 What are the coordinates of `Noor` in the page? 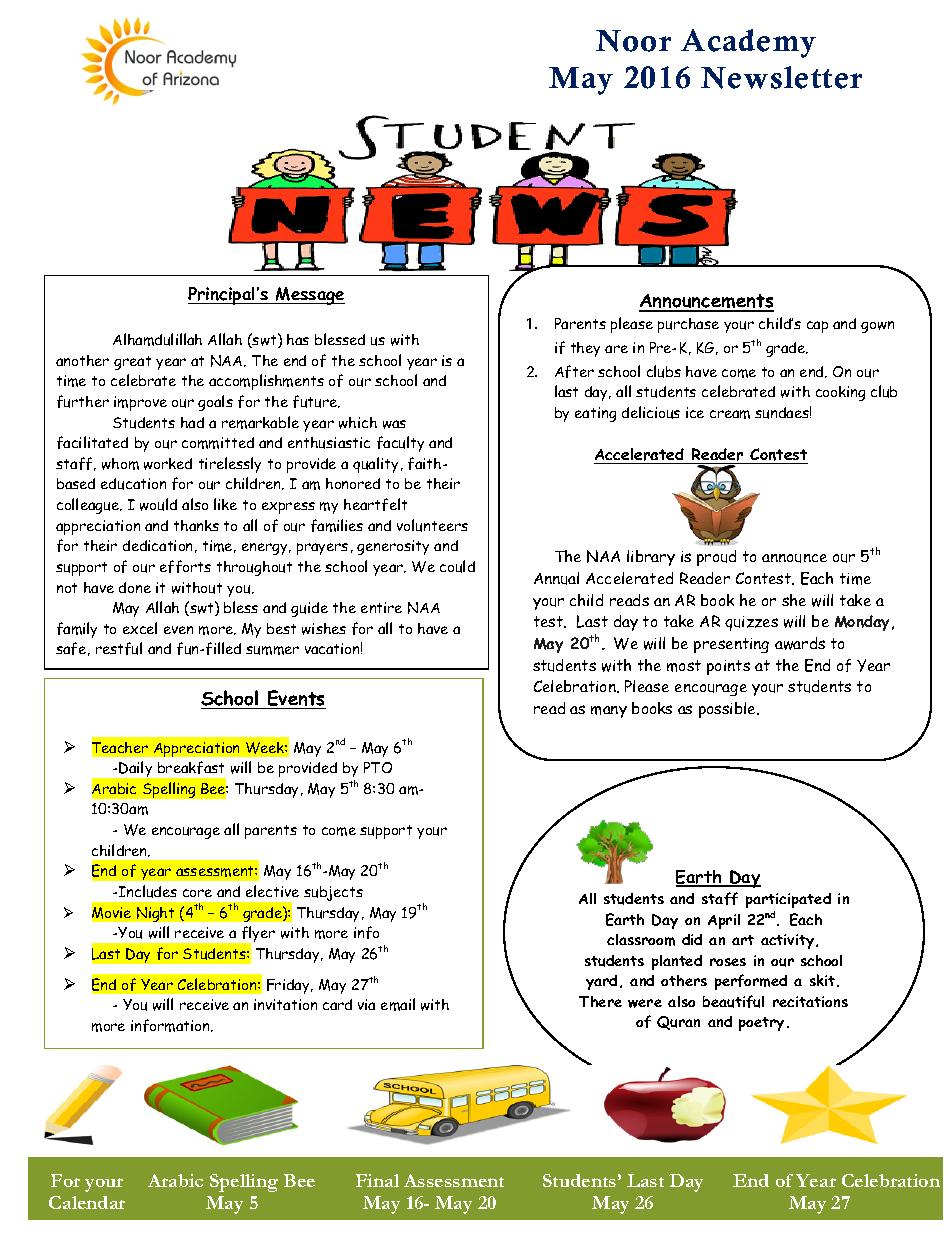 It's located at (633, 41).
